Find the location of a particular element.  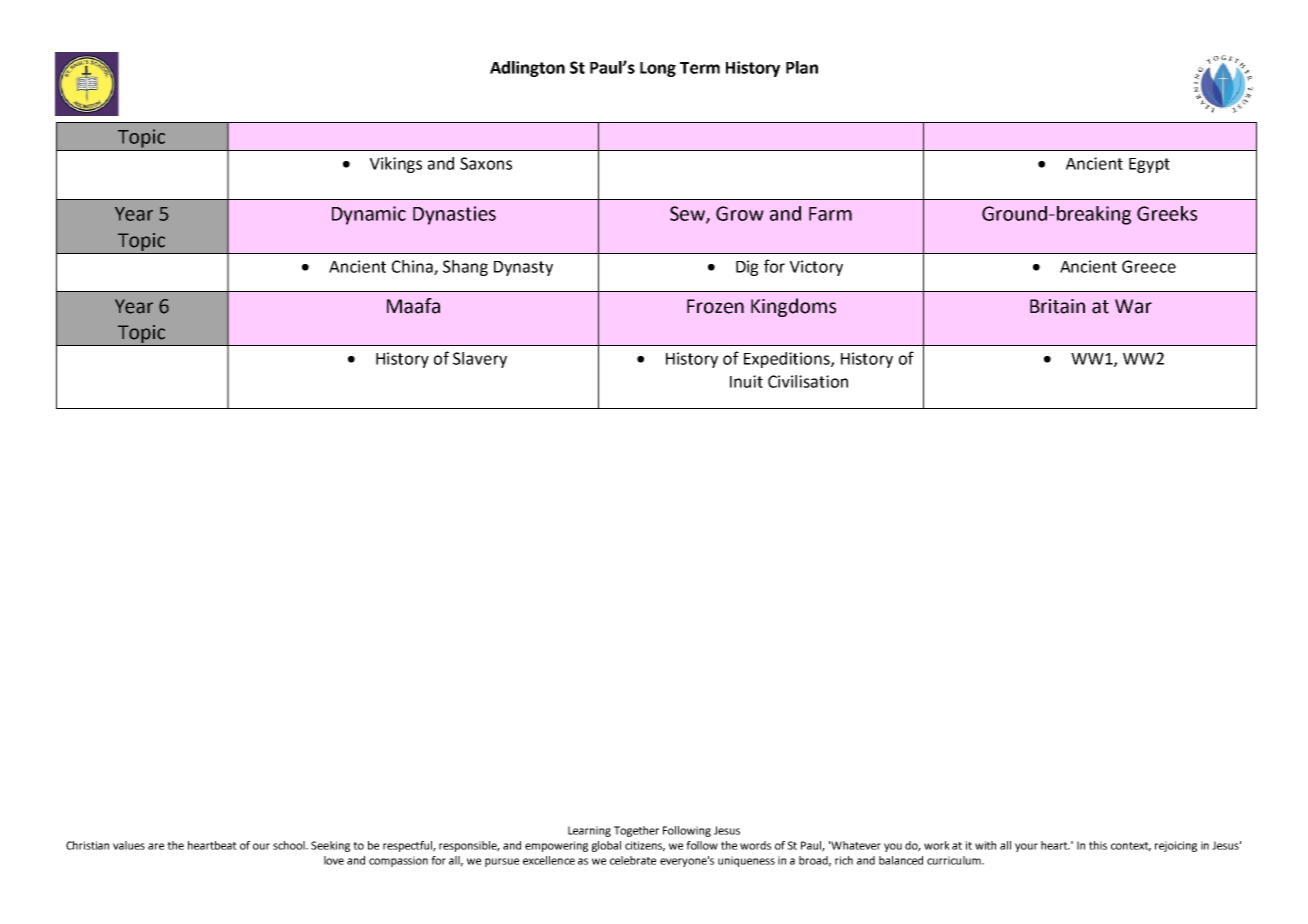

Inuit is located at coordinates (746, 381).
